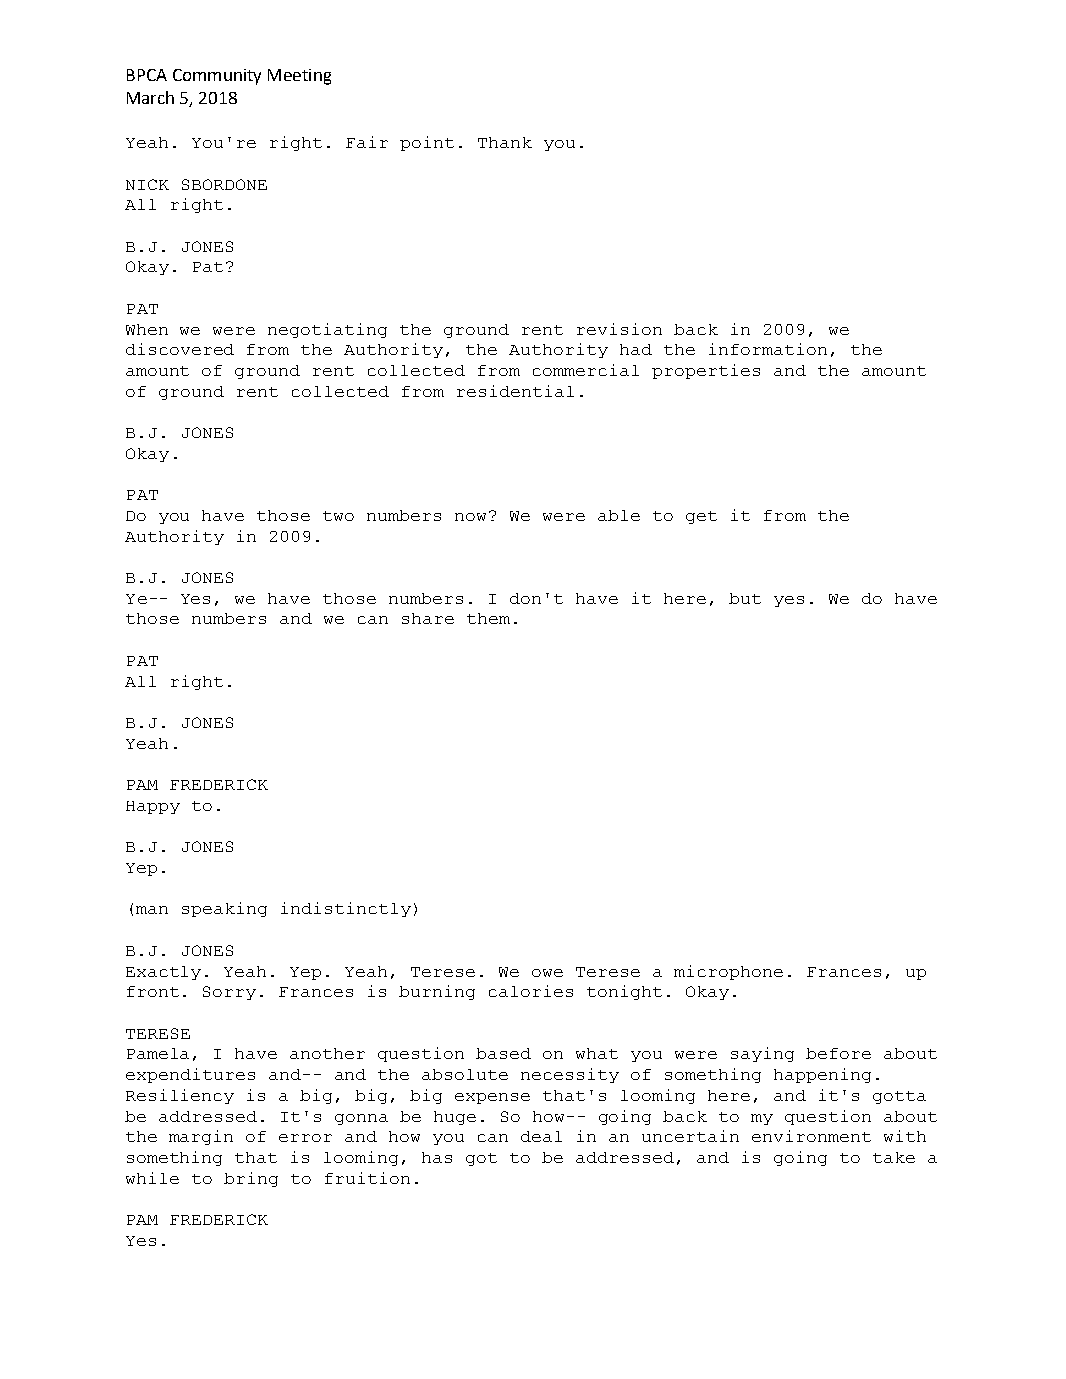  I want to click on them, so click(488, 618).
